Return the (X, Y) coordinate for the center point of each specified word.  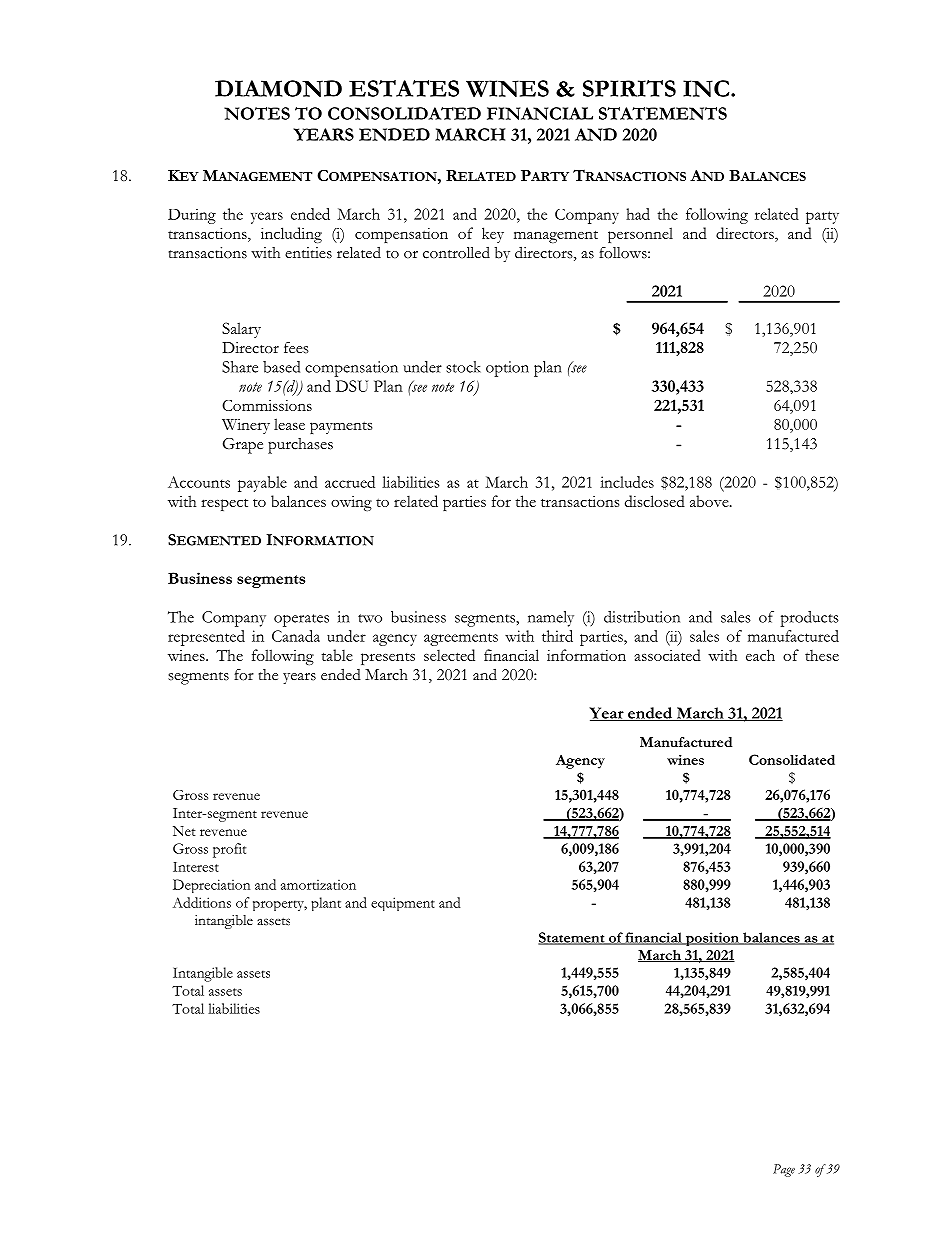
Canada (296, 636)
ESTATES (404, 88)
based (281, 367)
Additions (202, 902)
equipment (403, 904)
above (710, 501)
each (760, 655)
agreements (461, 639)
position (712, 939)
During (192, 216)
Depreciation (211, 886)
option (507, 369)
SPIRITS (629, 88)
